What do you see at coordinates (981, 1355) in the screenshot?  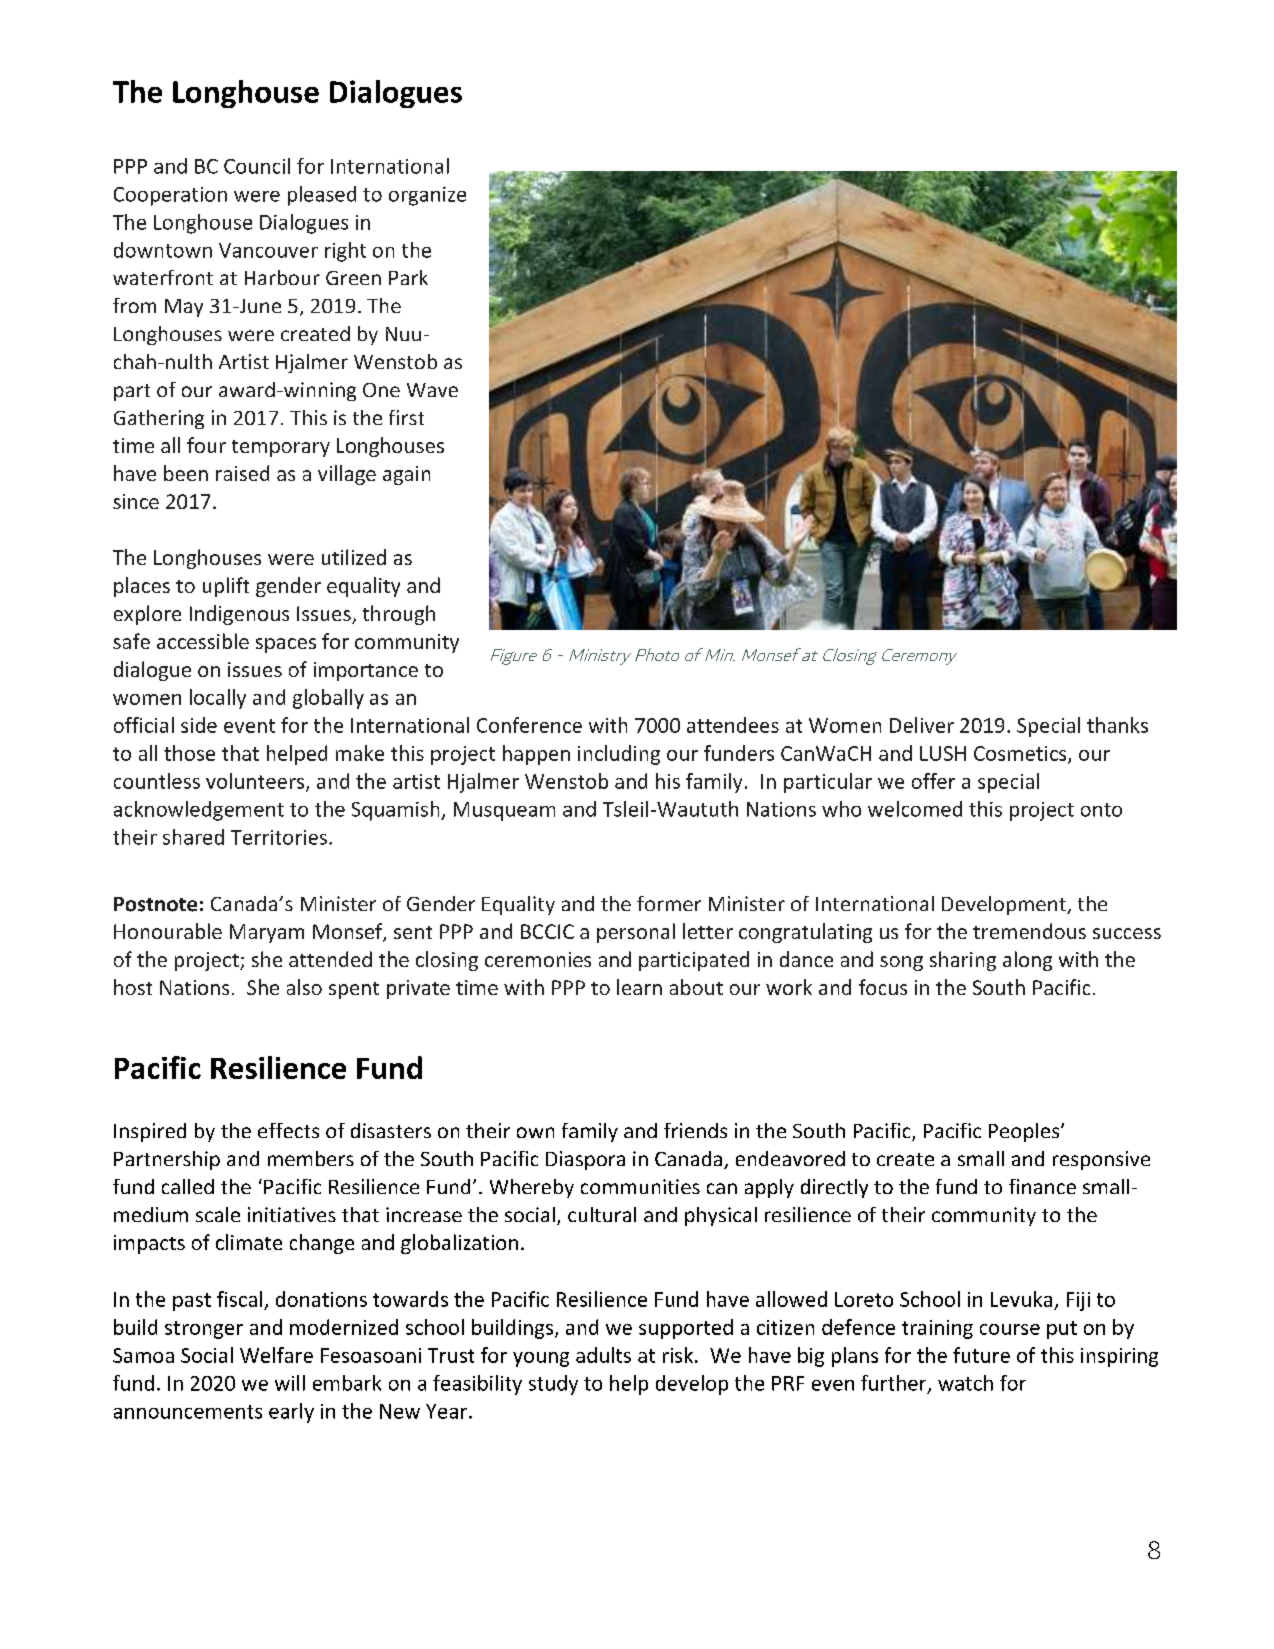 I see `future` at bounding box center [981, 1355].
